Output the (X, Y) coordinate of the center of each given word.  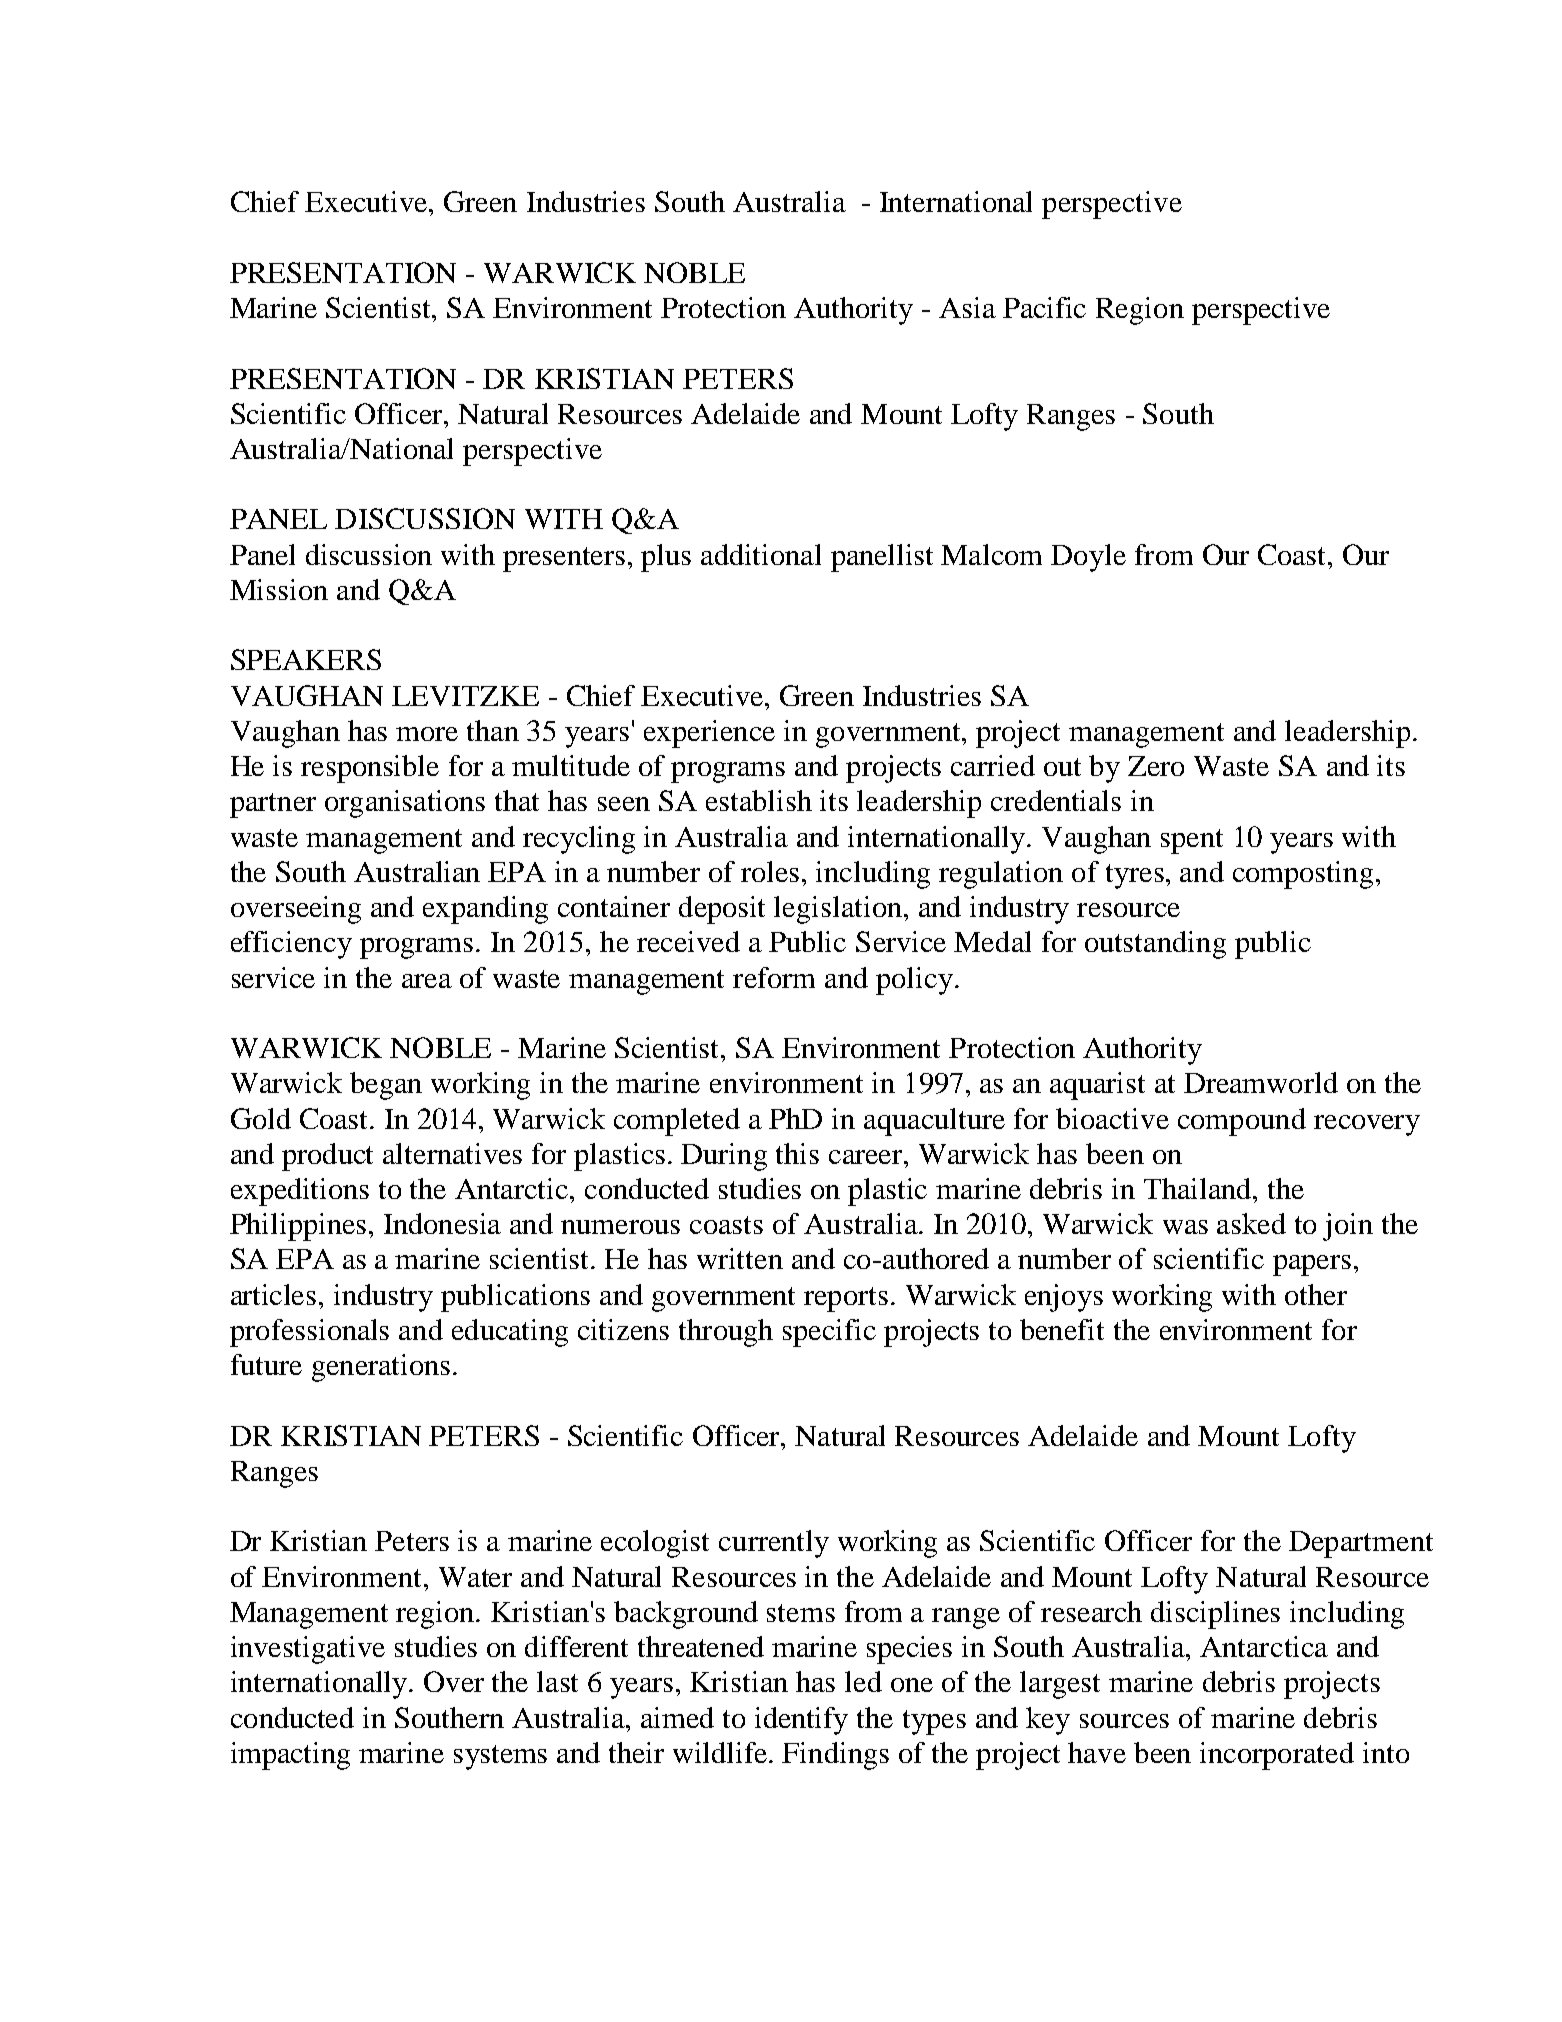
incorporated (1277, 1756)
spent (1192, 841)
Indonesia (442, 1223)
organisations (405, 804)
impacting (290, 1756)
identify (801, 1721)
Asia (967, 307)
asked (1251, 1223)
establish (759, 800)
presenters (564, 559)
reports (846, 1299)
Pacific (1044, 307)
